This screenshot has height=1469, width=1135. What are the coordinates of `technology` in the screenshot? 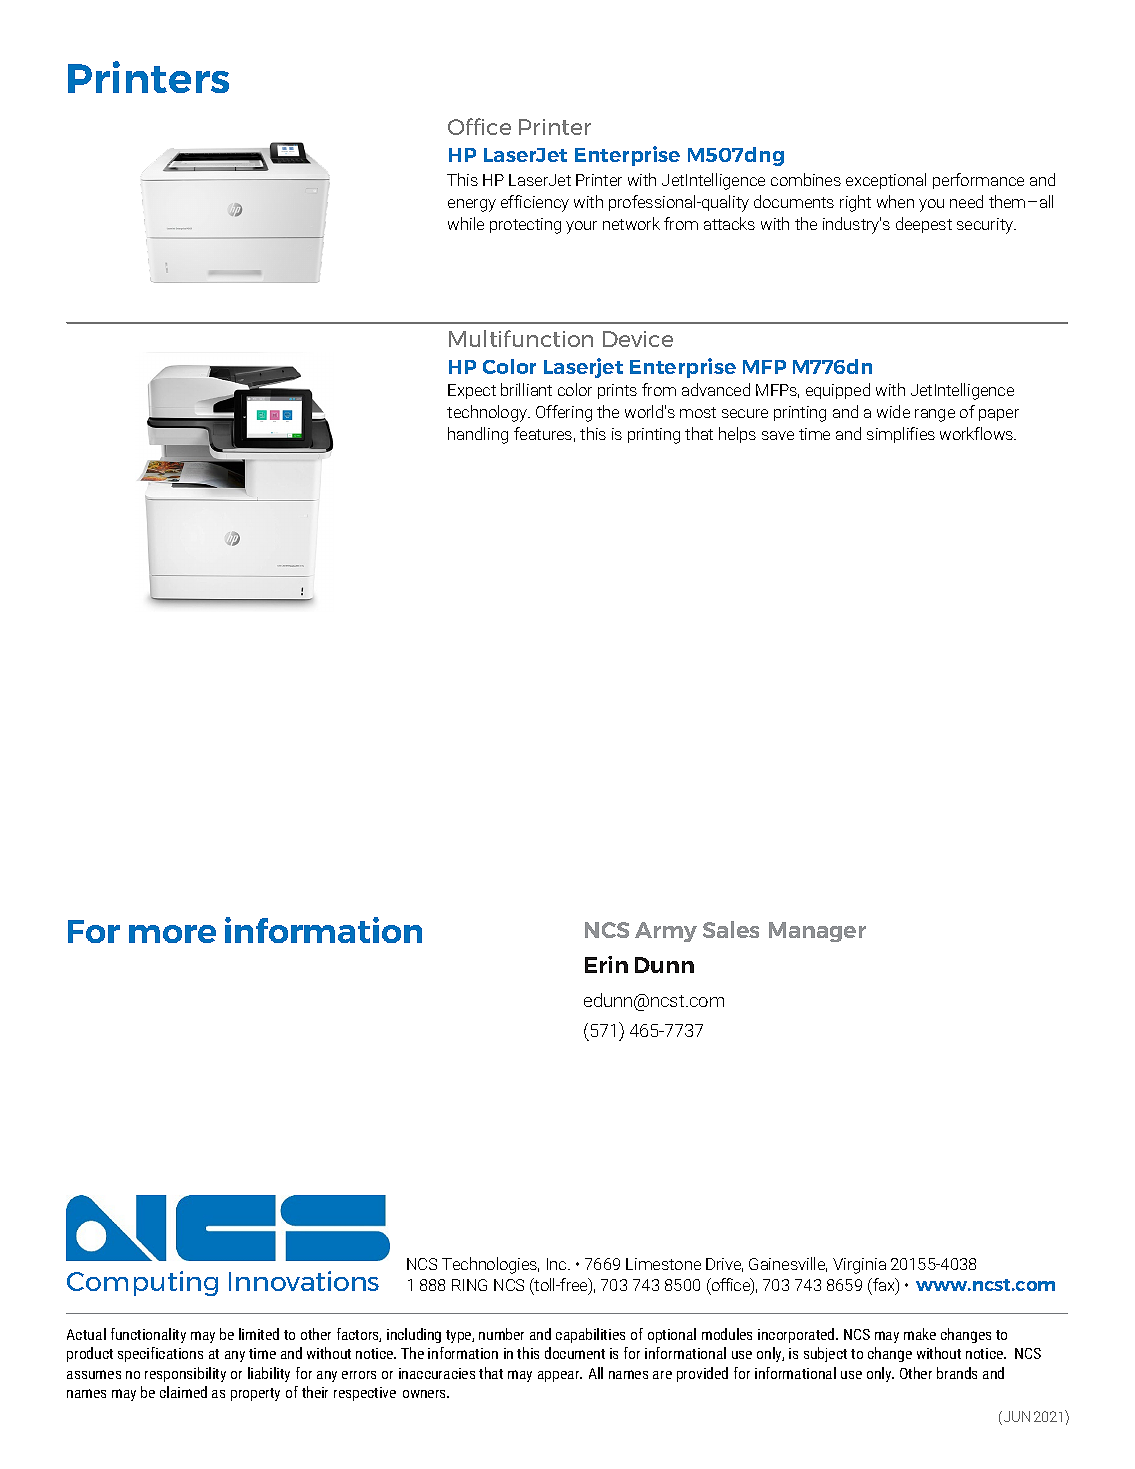 It's located at (488, 413).
